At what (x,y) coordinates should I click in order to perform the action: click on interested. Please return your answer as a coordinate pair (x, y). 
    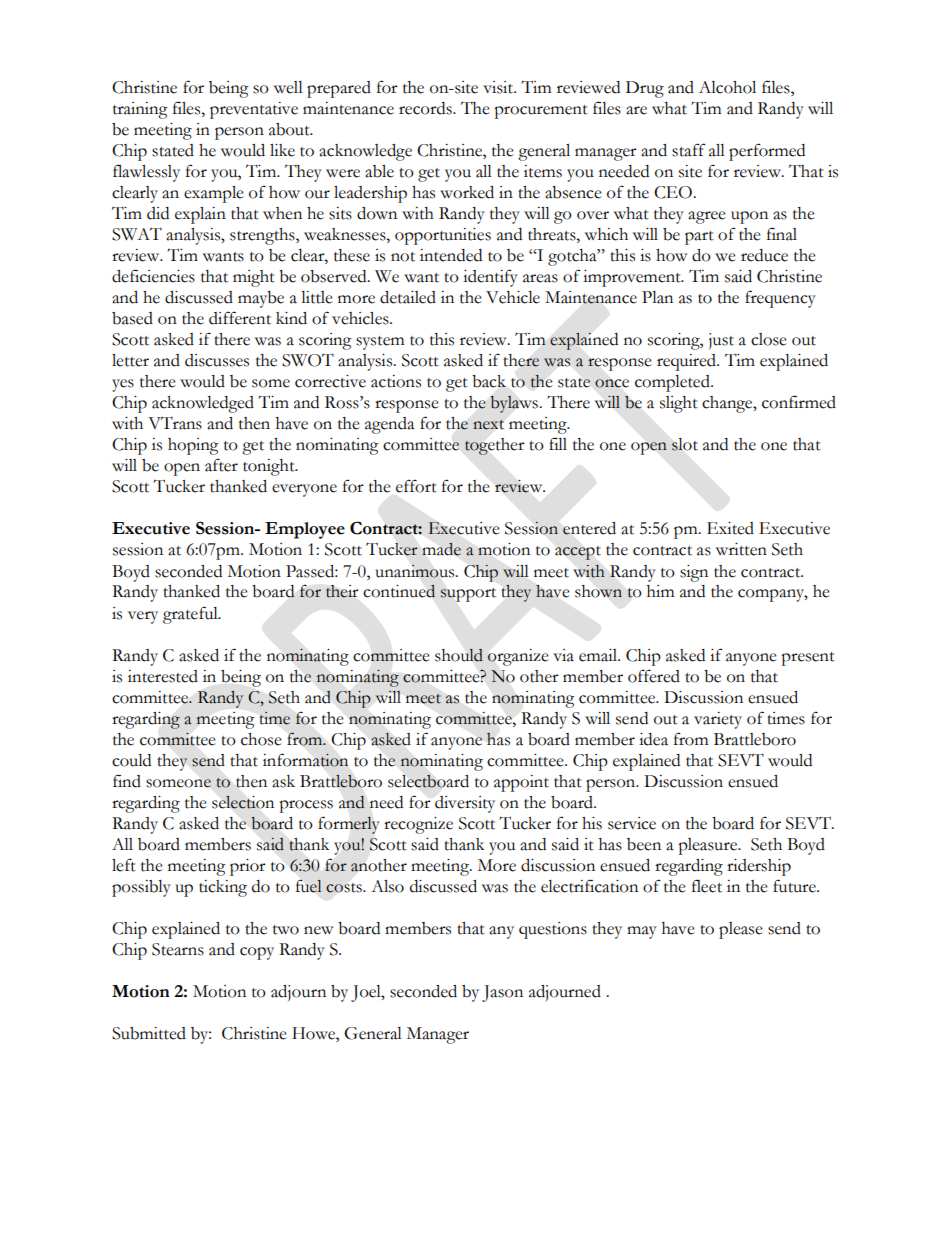
    Looking at the image, I should click on (163, 676).
